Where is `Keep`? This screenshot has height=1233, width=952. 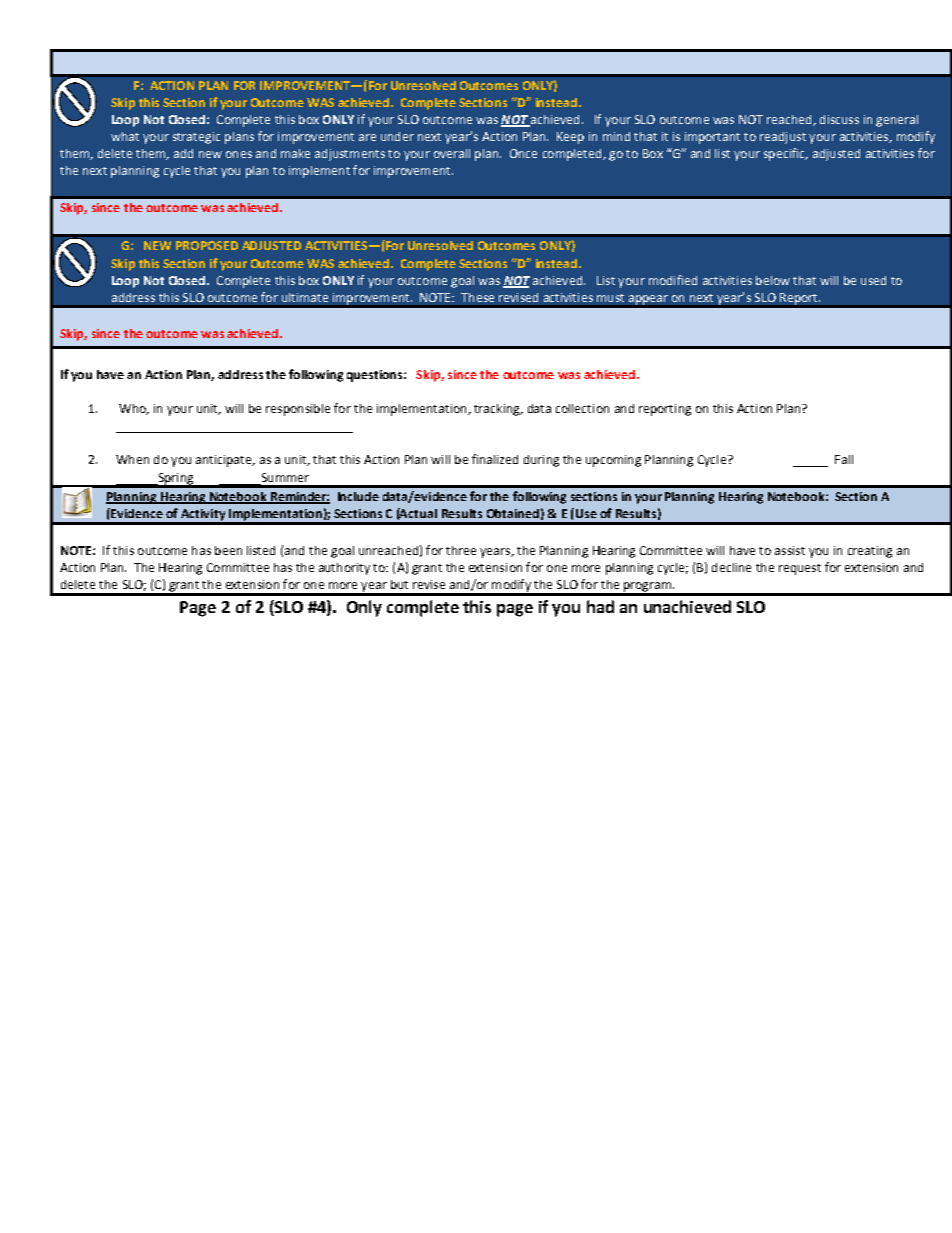
Keep is located at coordinates (570, 138).
